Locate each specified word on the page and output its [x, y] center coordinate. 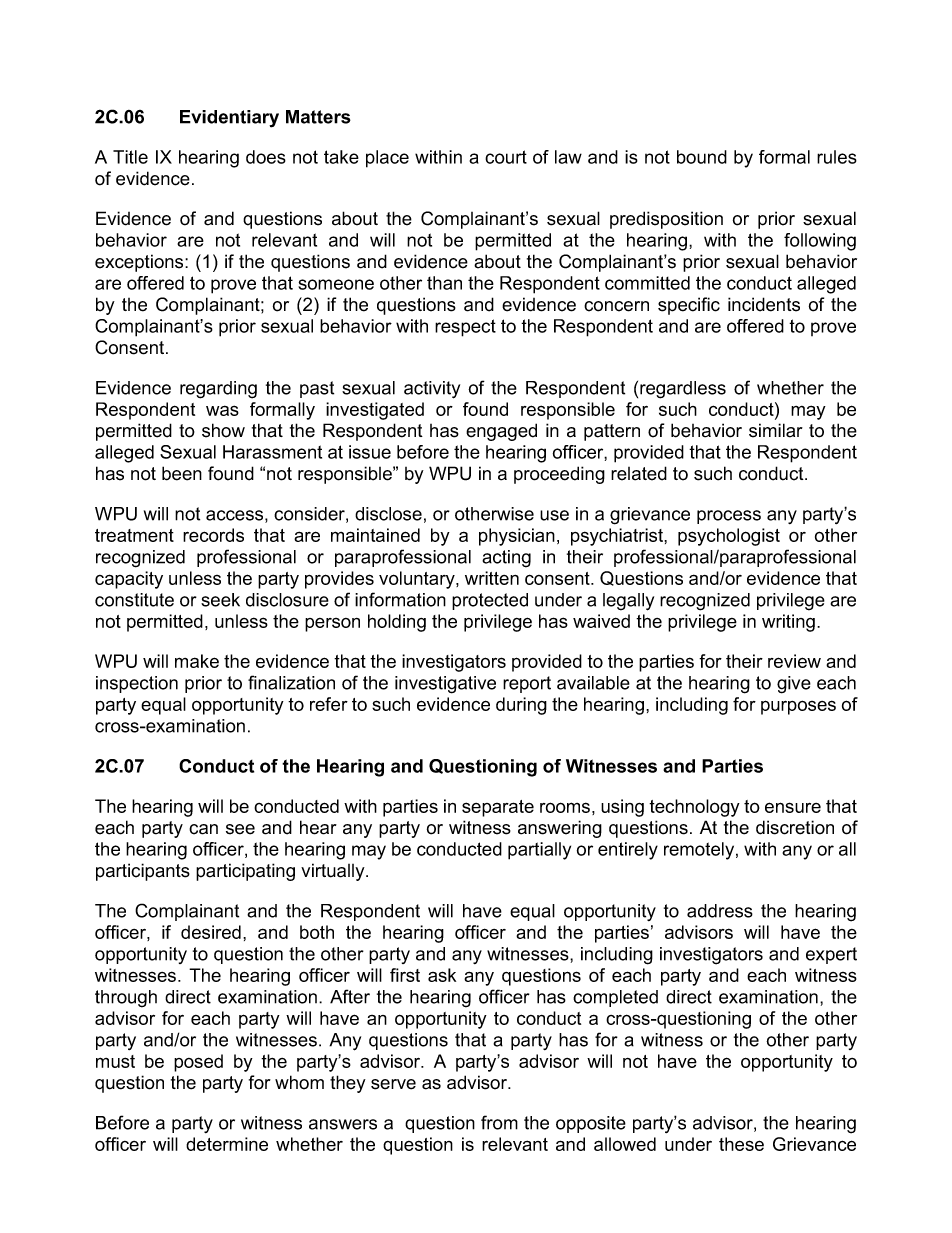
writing [788, 623]
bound [702, 157]
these [741, 1144]
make [197, 661]
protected [490, 601]
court [506, 157]
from [499, 1122]
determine [227, 1144]
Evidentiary [229, 119]
